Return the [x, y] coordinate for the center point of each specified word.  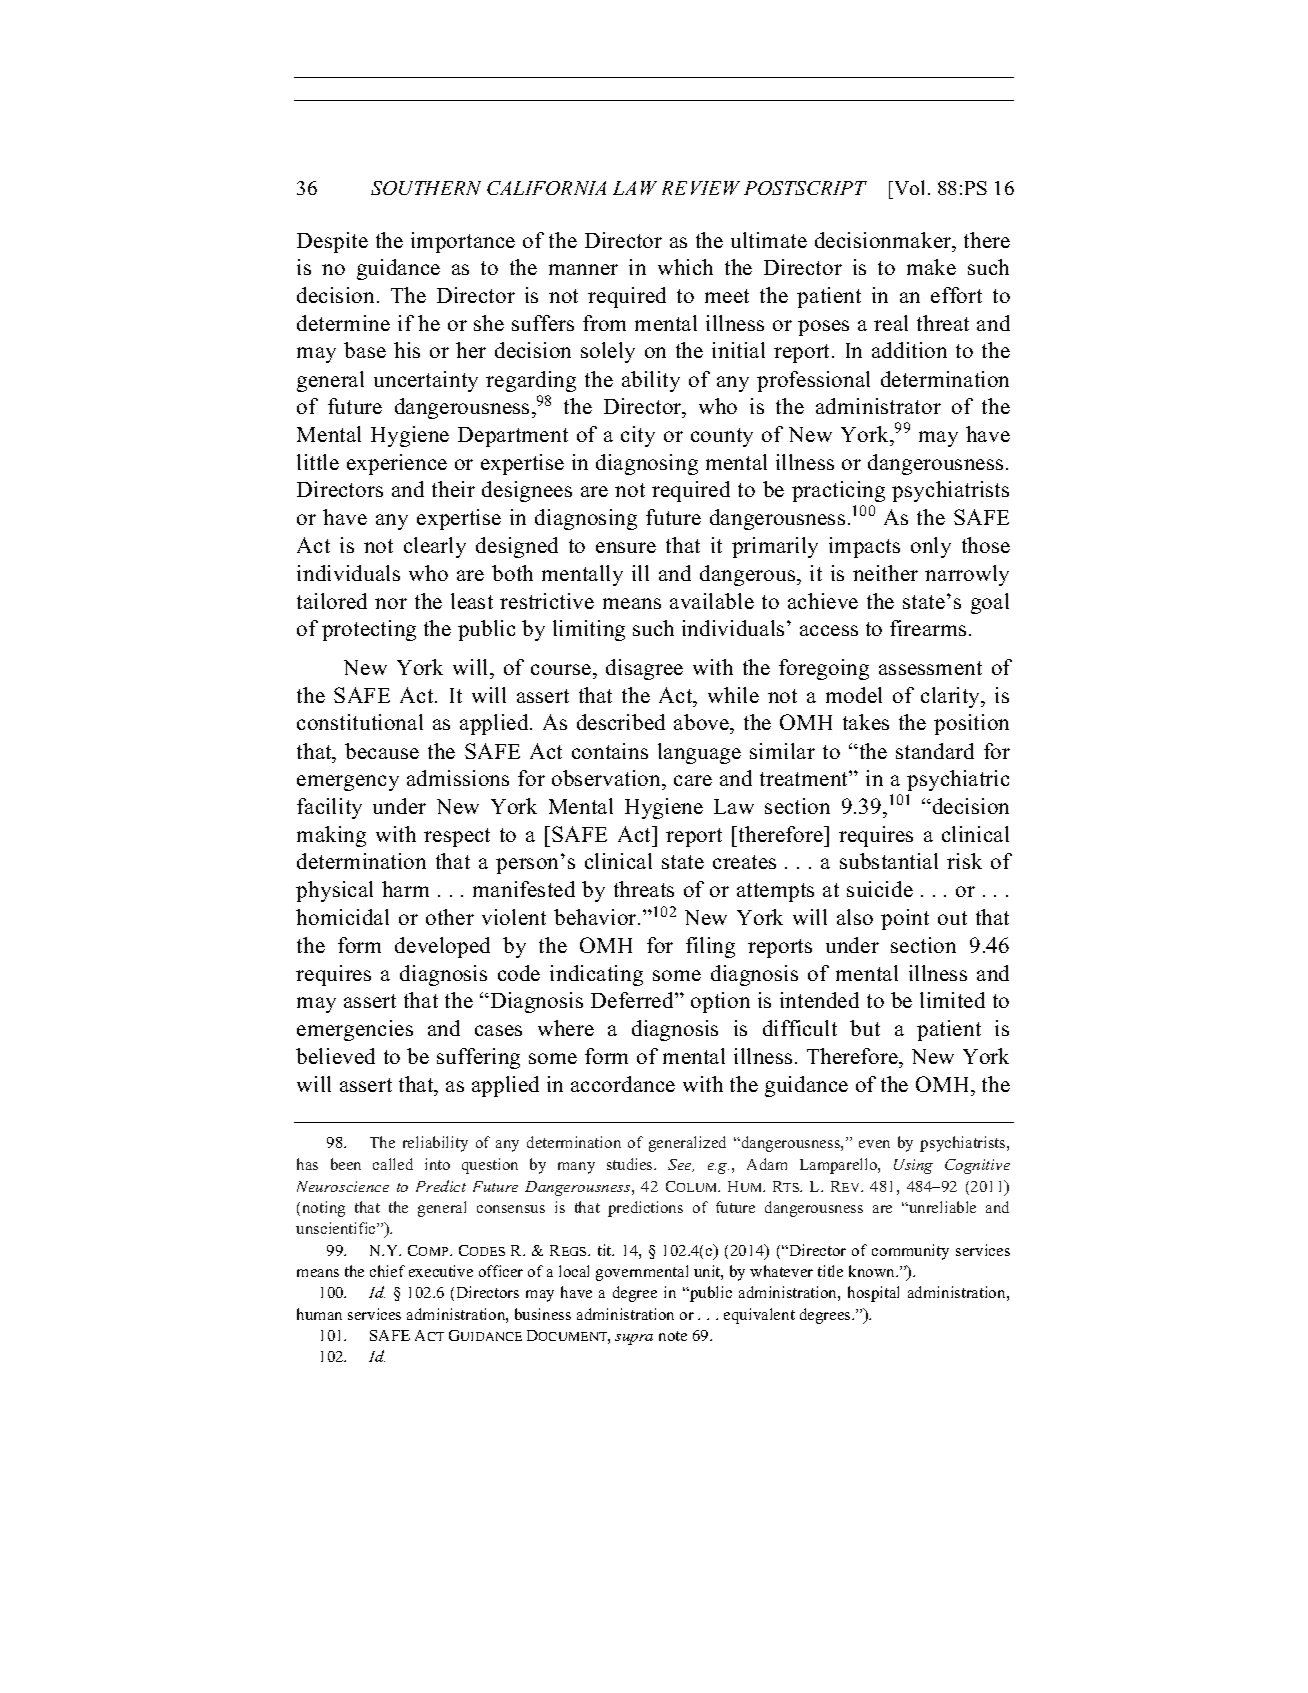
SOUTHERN [426, 188]
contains [610, 751]
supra [634, 1339]
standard [935, 751]
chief [387, 1271]
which [685, 267]
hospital [873, 1294]
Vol [908, 187]
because [382, 751]
